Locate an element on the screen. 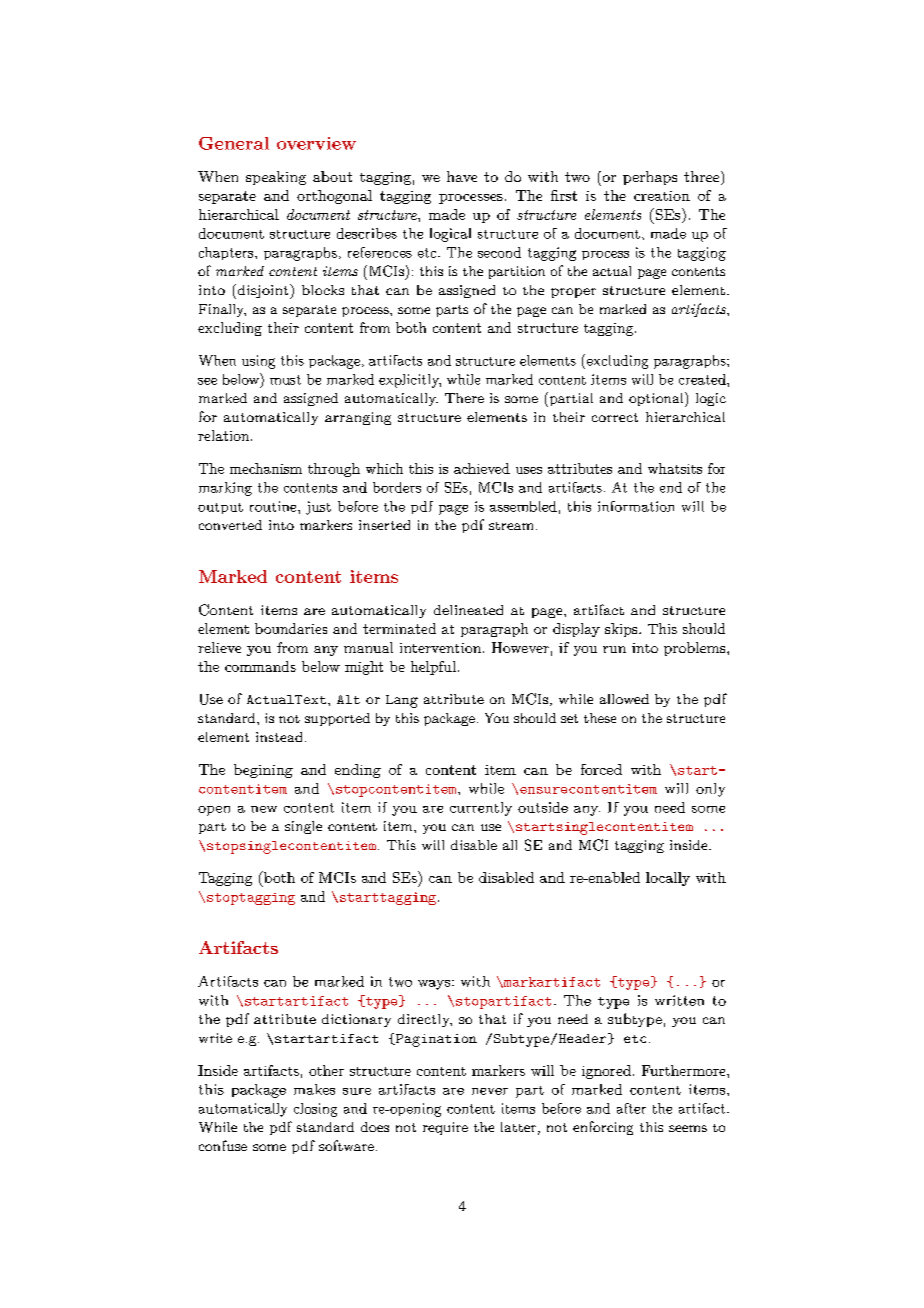 The image size is (924, 1308). after is located at coordinates (631, 1108).
